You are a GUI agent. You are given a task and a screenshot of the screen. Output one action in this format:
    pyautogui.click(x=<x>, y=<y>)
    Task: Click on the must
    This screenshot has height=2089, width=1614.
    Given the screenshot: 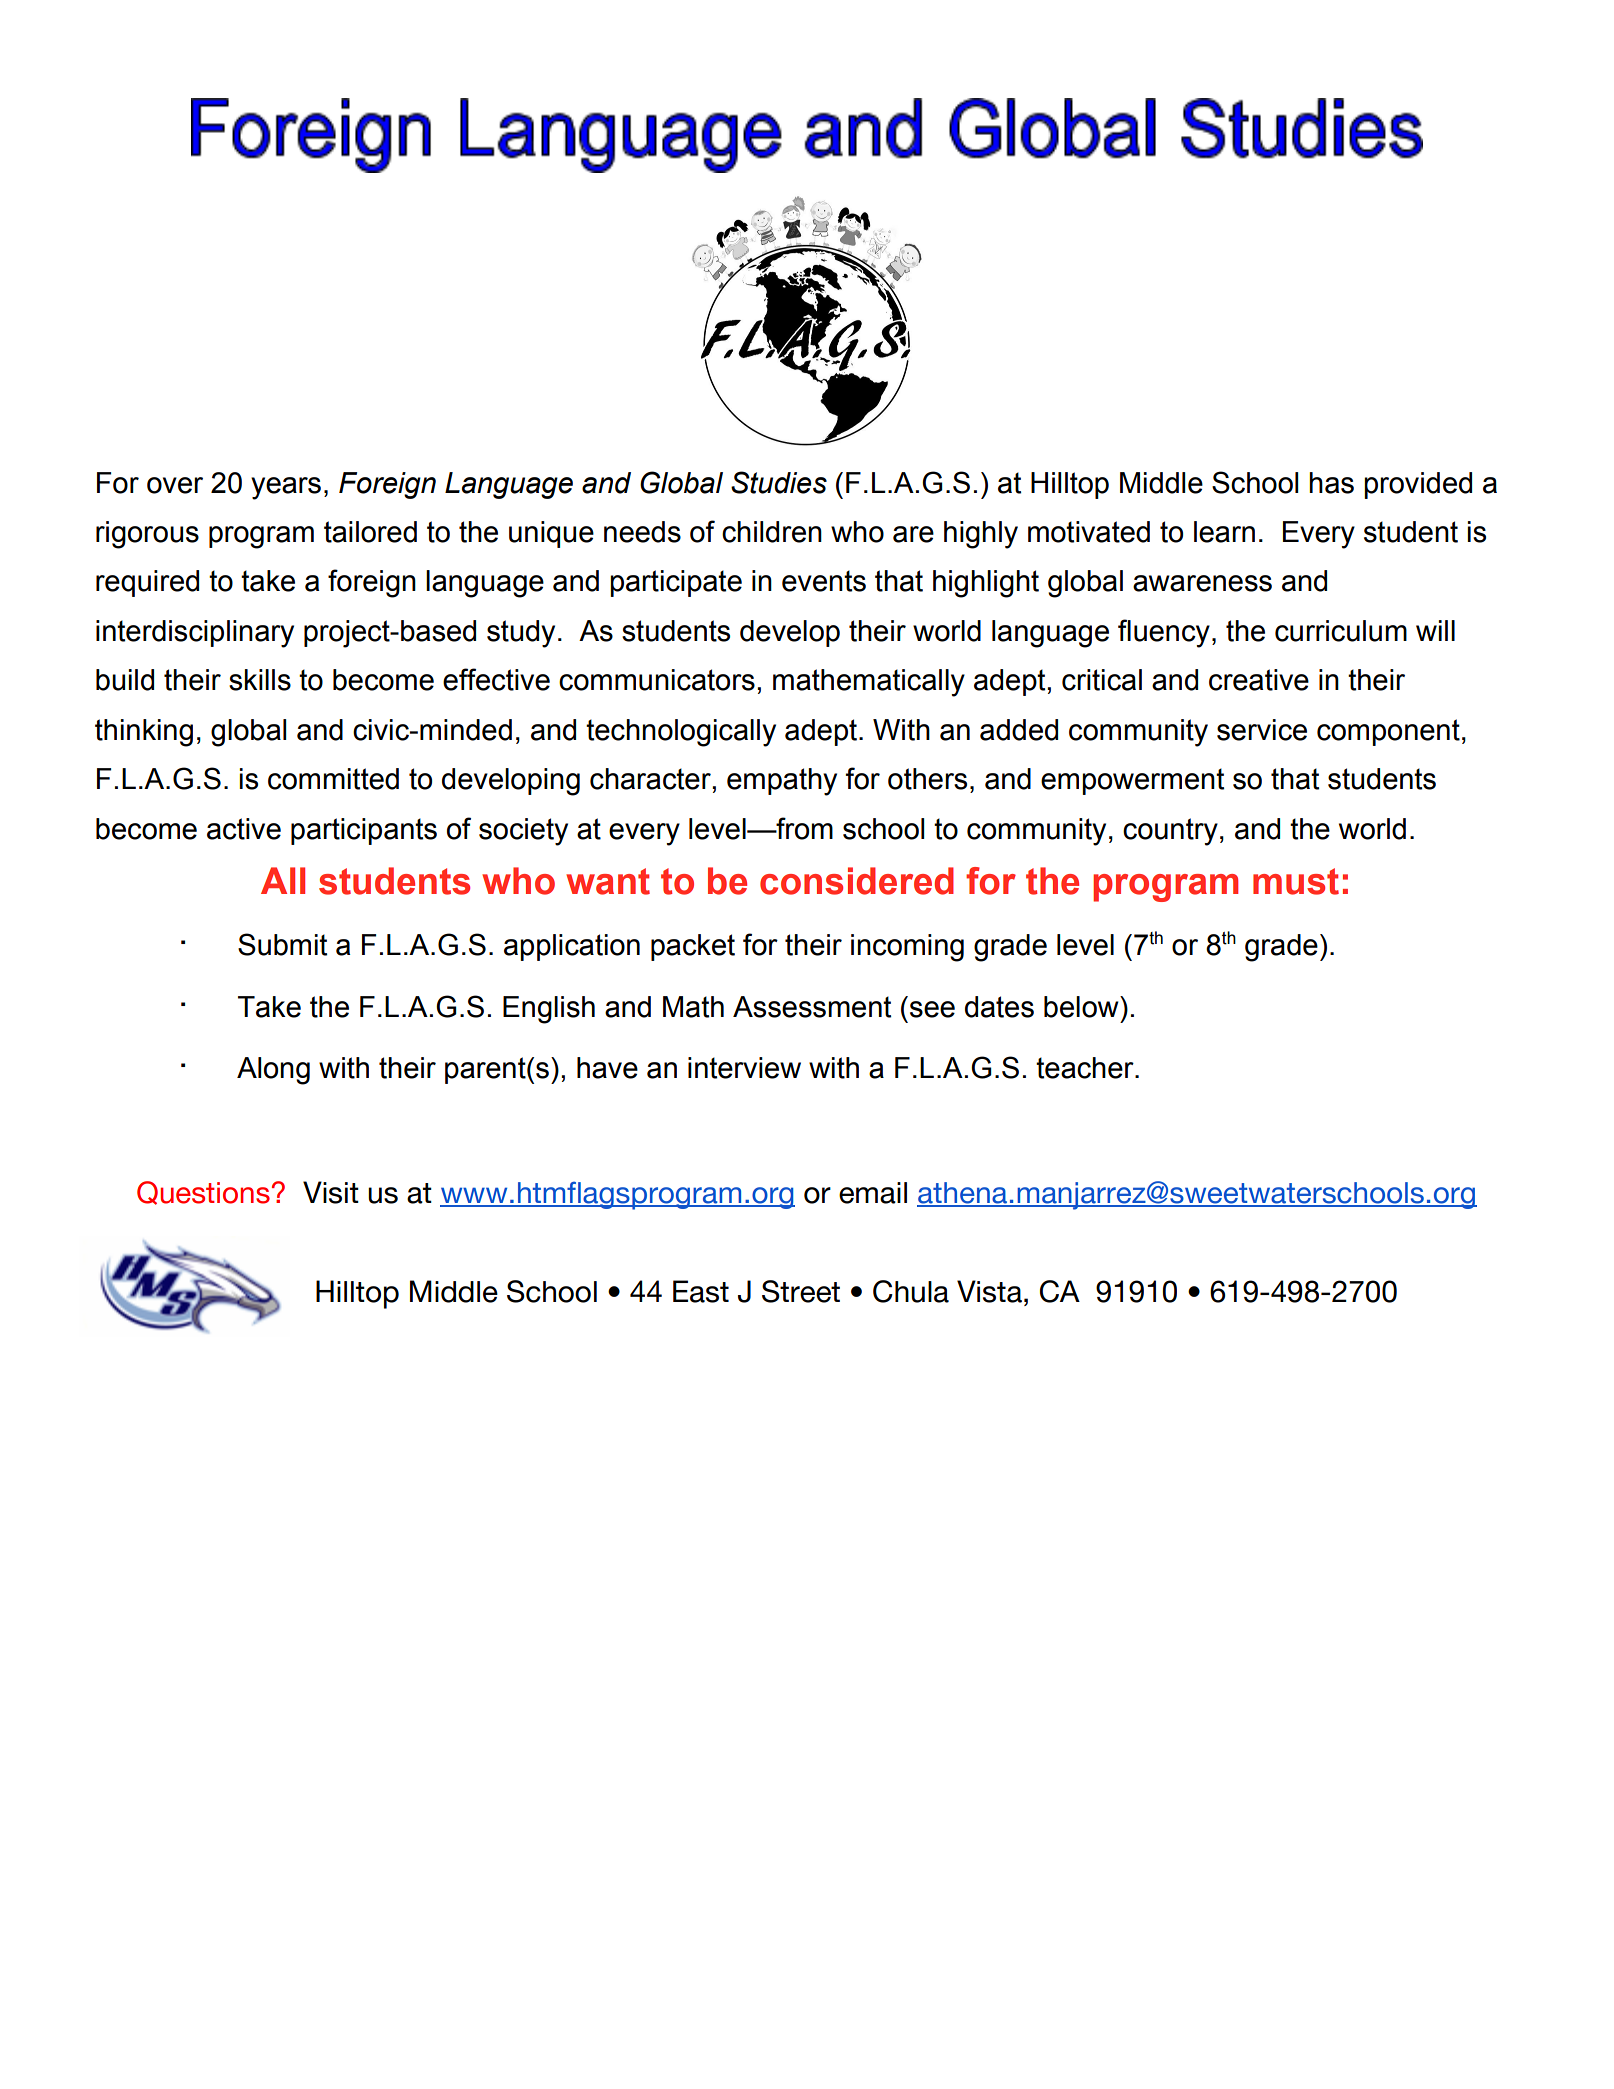 What is the action you would take?
    pyautogui.click(x=1296, y=881)
